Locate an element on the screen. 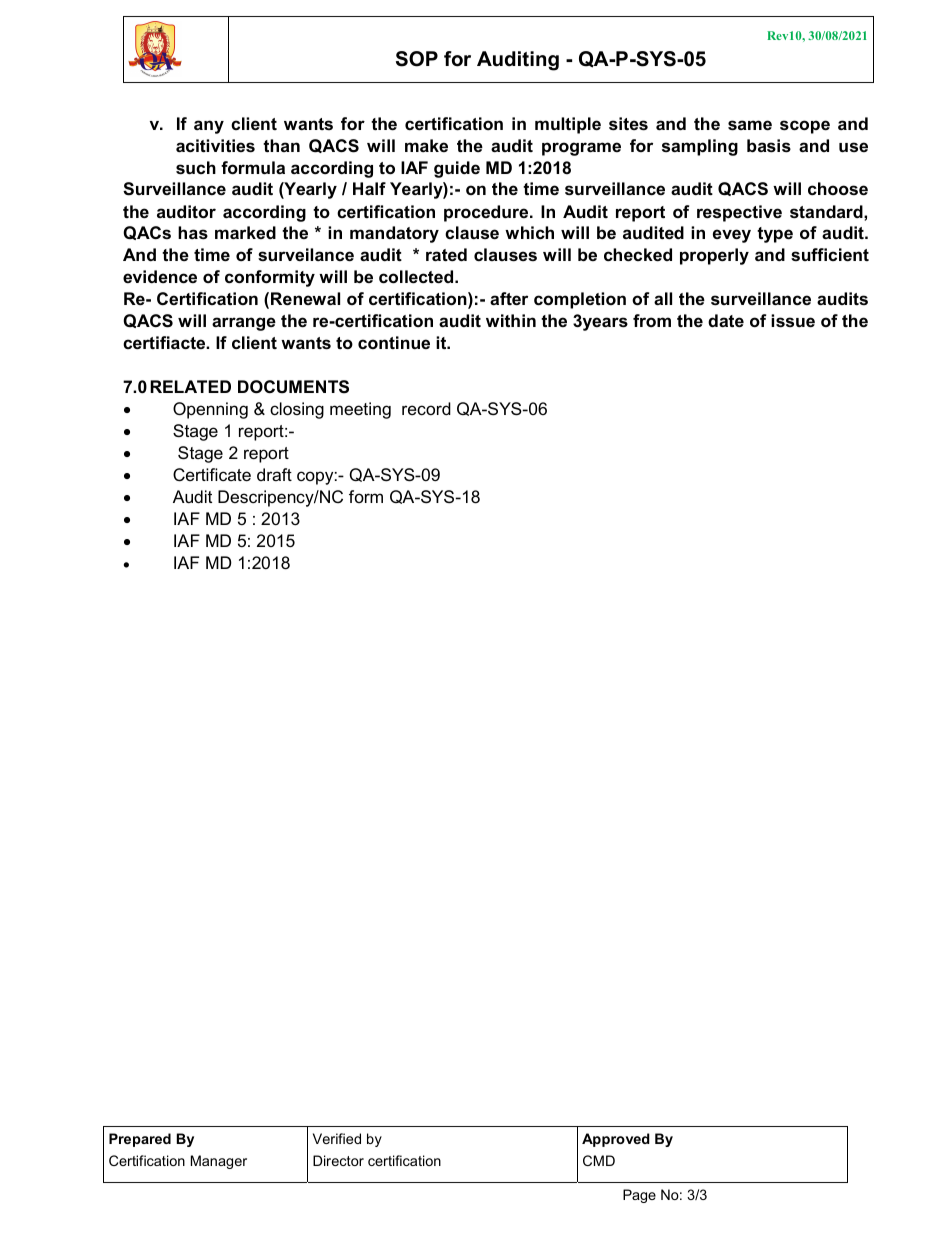 The image size is (952, 1233). any is located at coordinates (209, 127).
